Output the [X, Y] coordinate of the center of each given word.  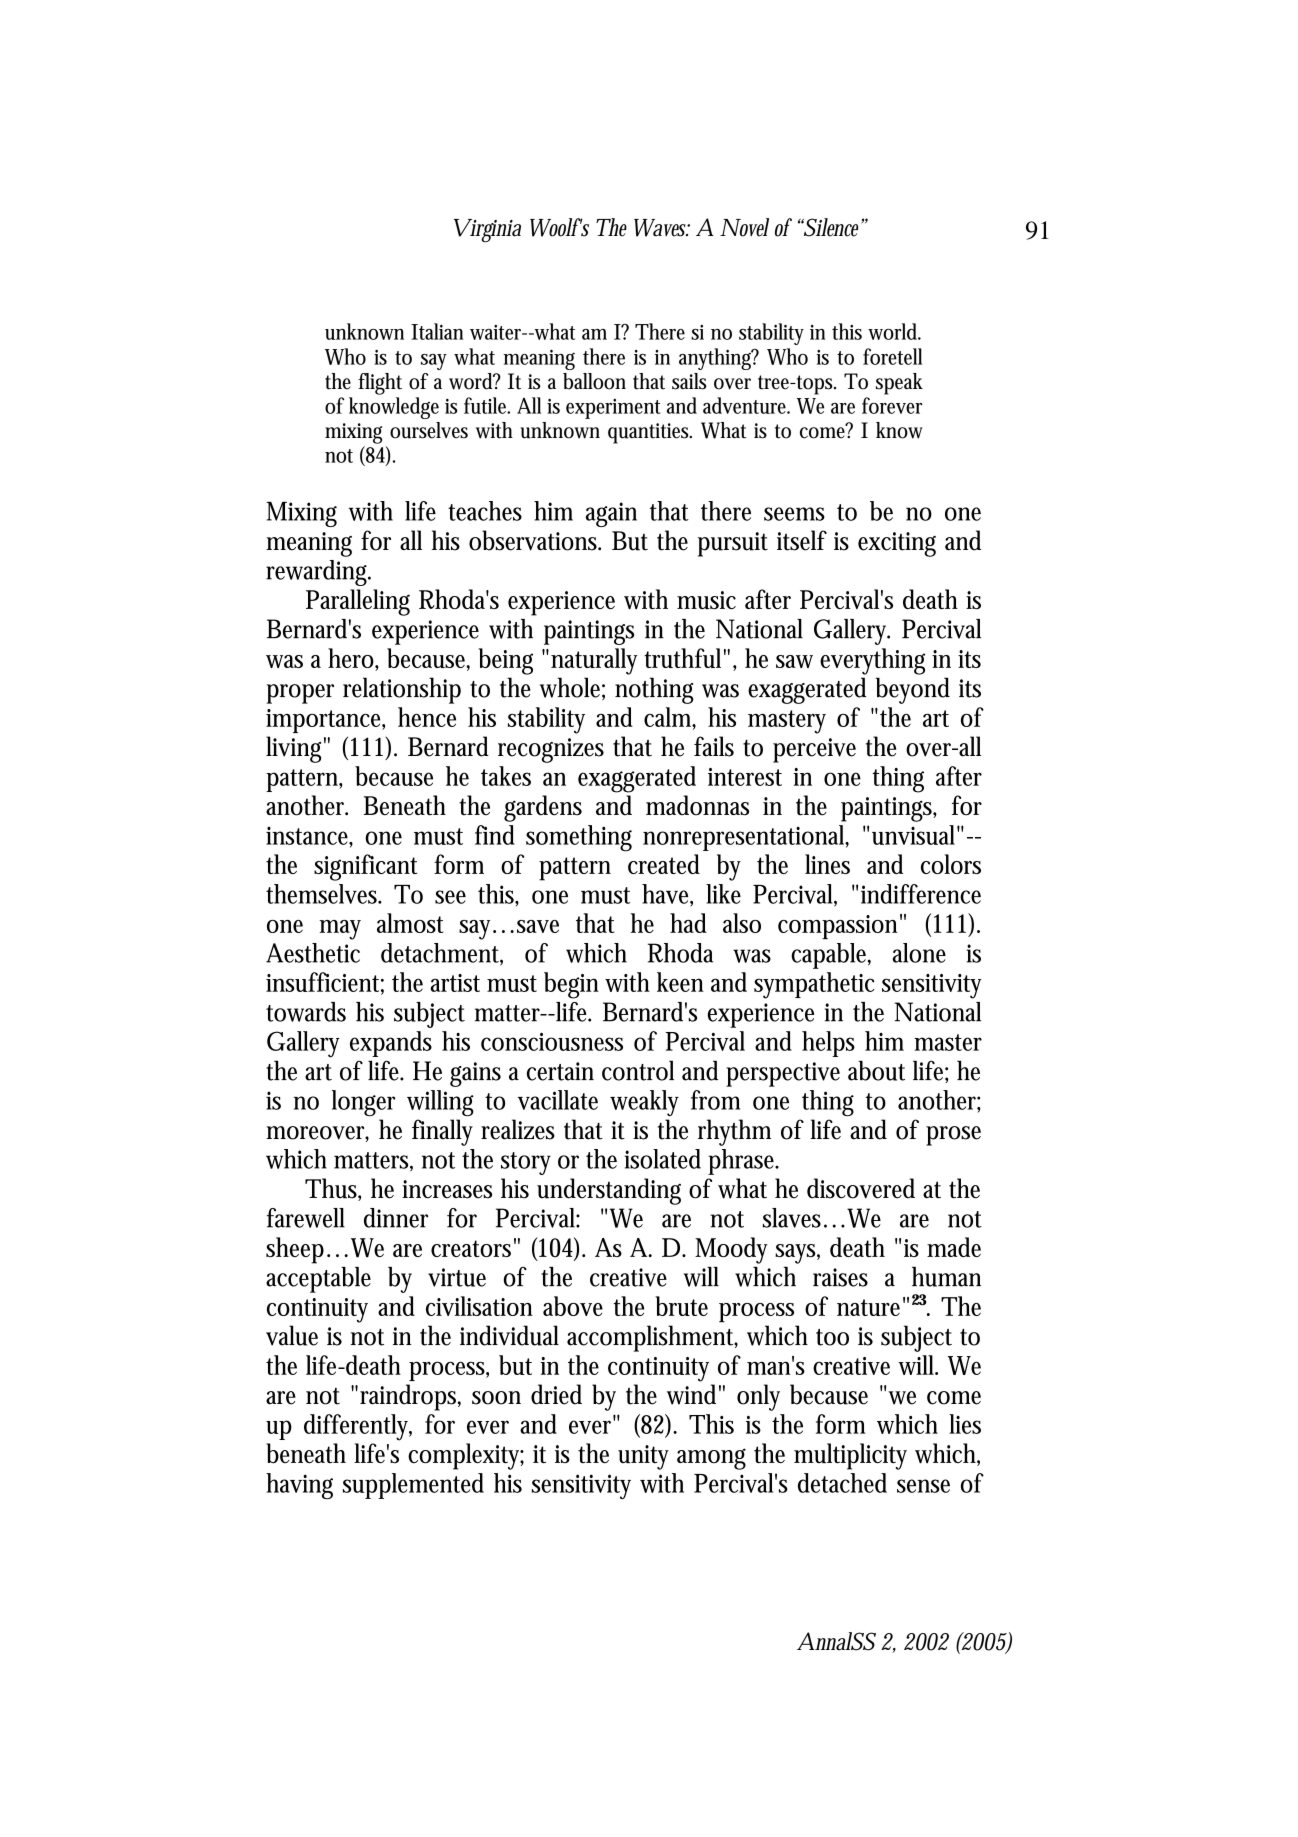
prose [953, 1136]
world [894, 331]
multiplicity [850, 1456]
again [611, 514]
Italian [437, 331]
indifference [921, 894]
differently [358, 1427]
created [664, 864]
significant [365, 867]
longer [364, 1103]
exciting [897, 544]
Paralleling [358, 602]
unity [643, 1457]
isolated [663, 1159]
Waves [662, 228]
